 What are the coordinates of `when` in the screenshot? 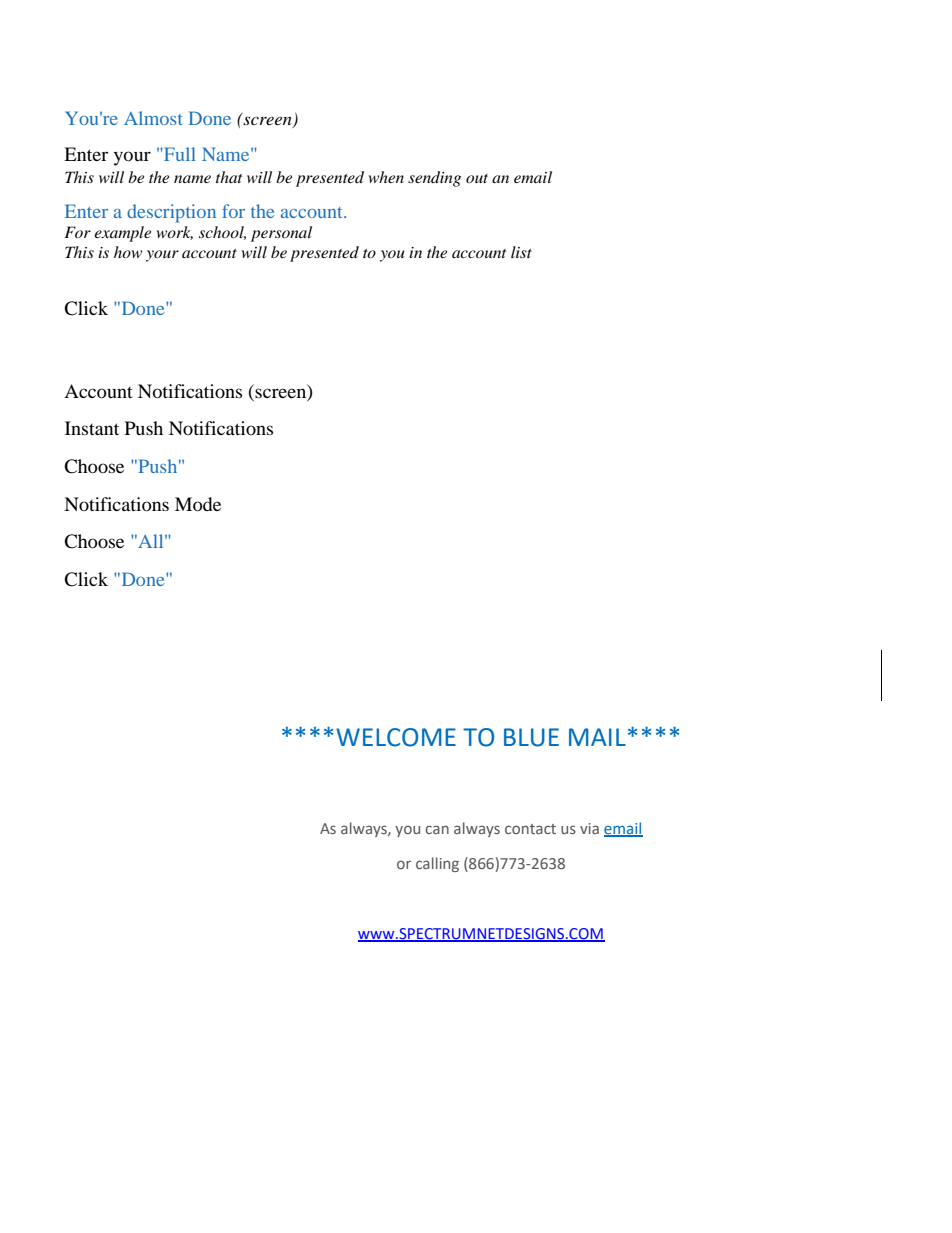 It's located at (386, 177).
